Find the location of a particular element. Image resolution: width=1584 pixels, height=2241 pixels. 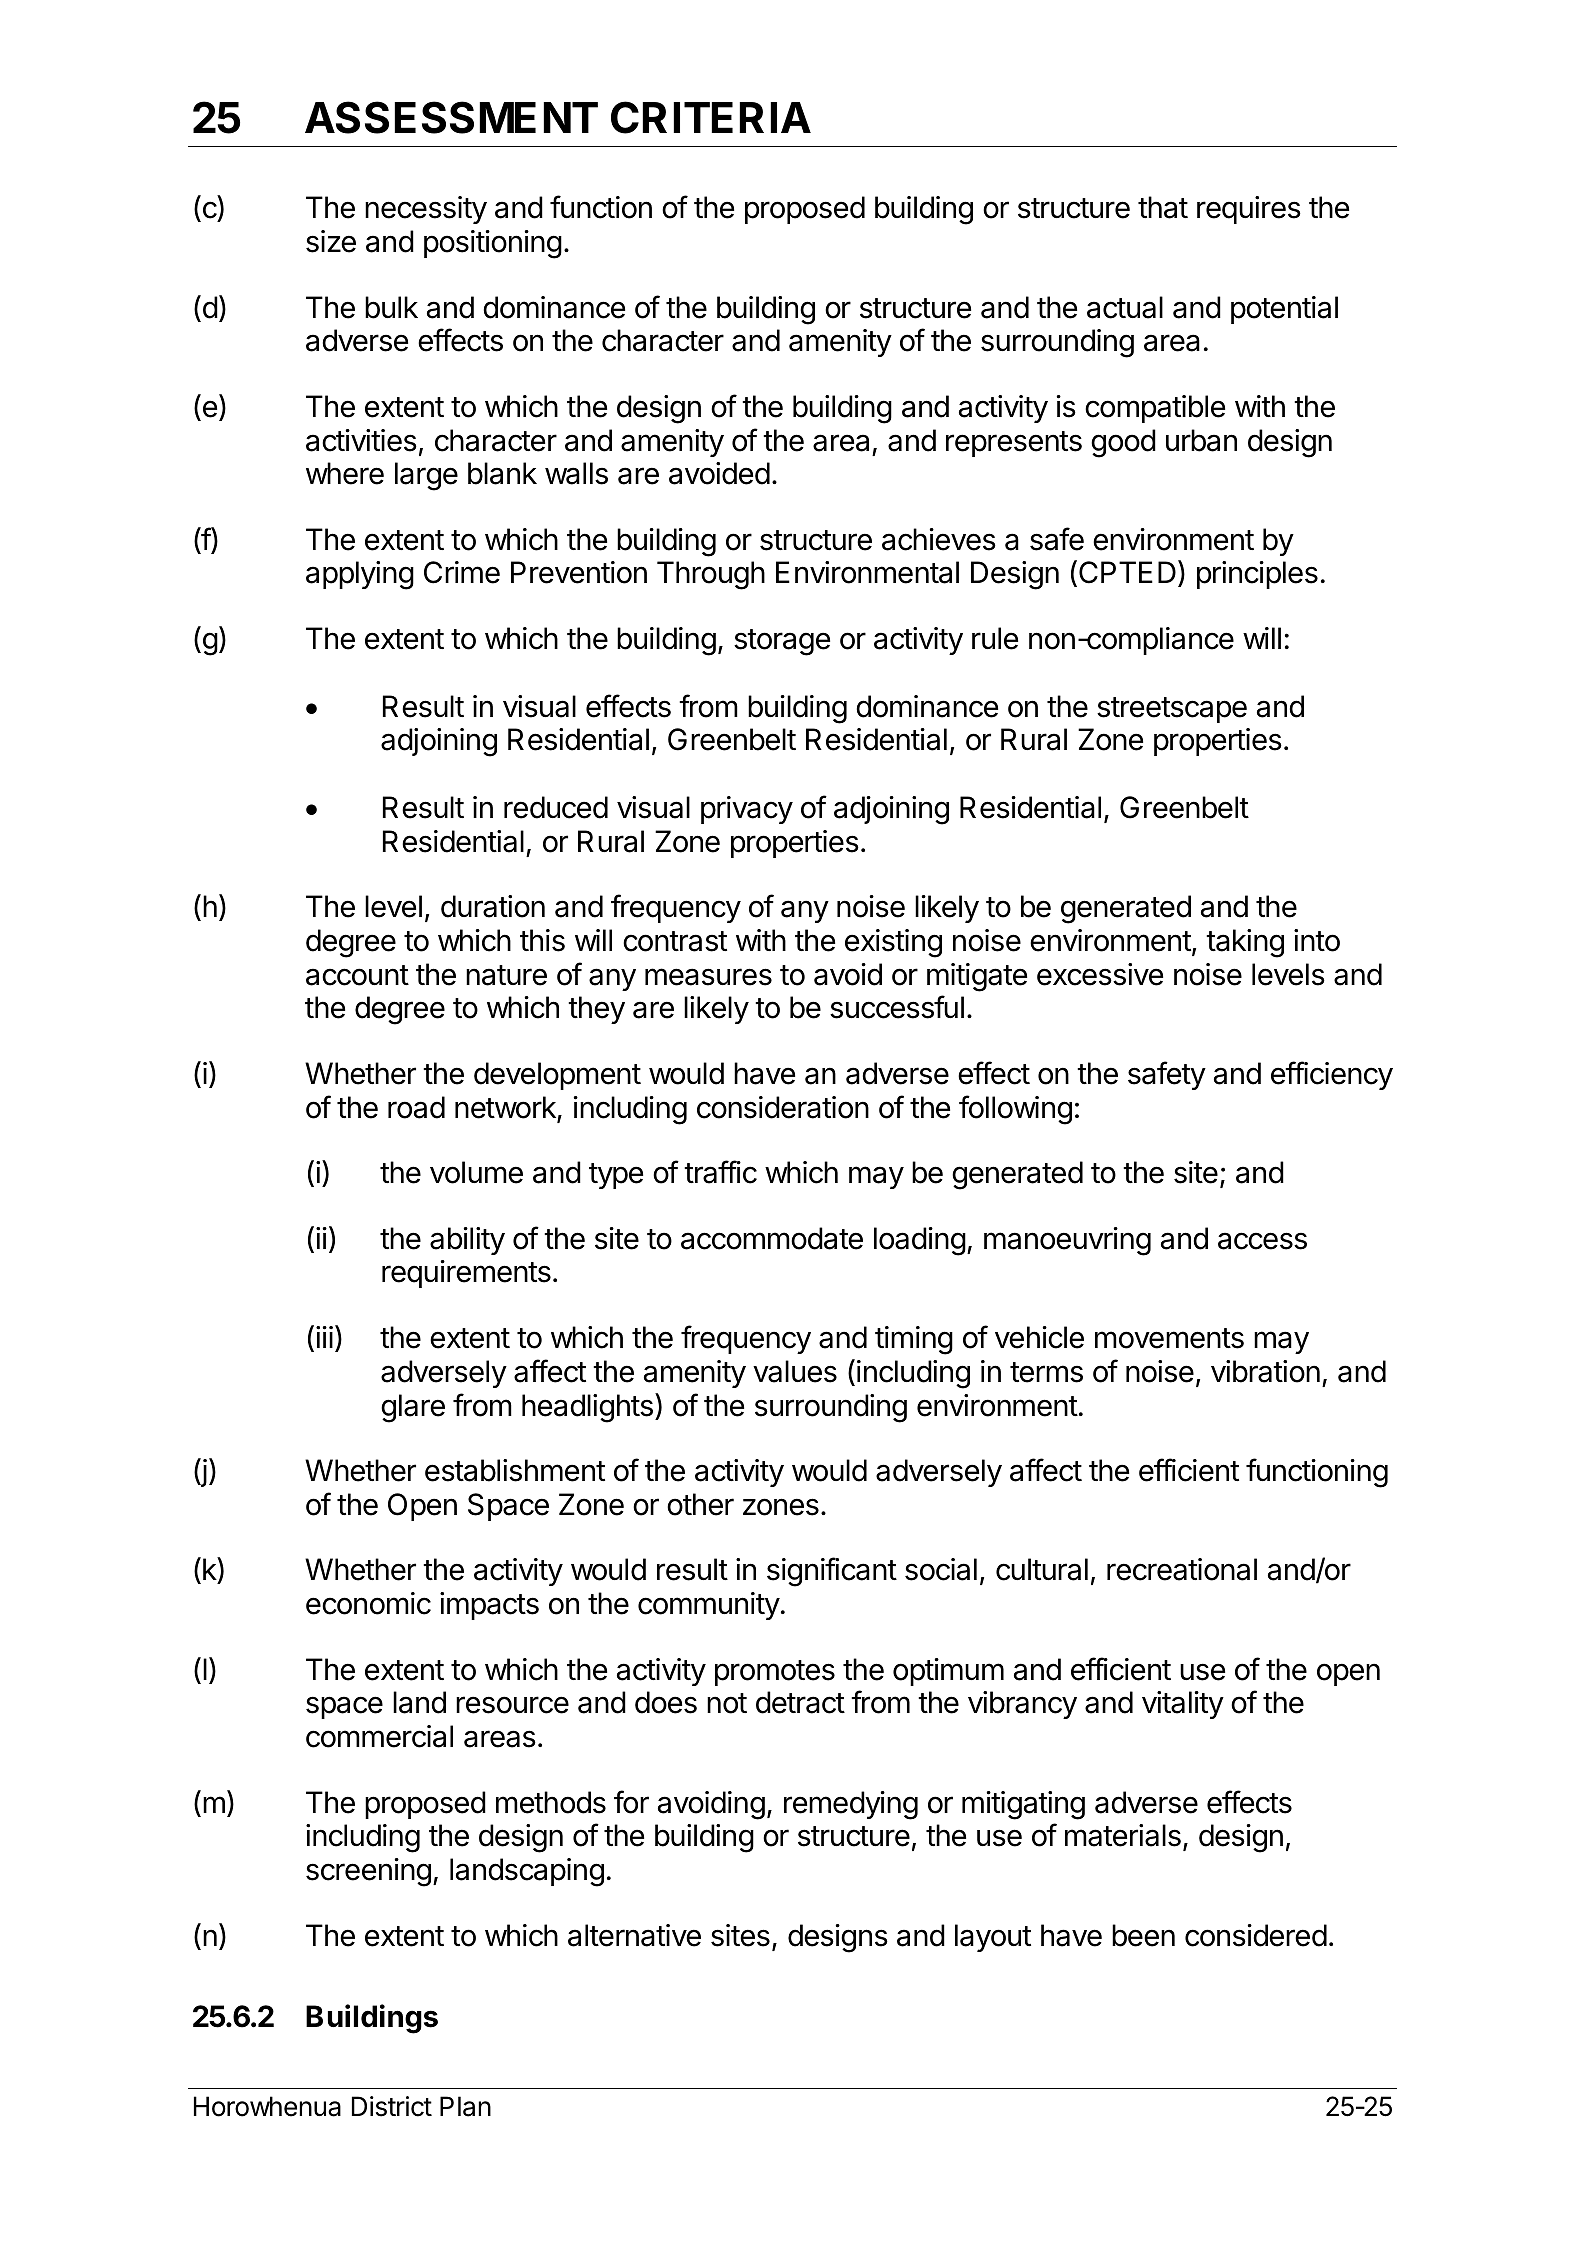

vitality is located at coordinates (1183, 1705).
